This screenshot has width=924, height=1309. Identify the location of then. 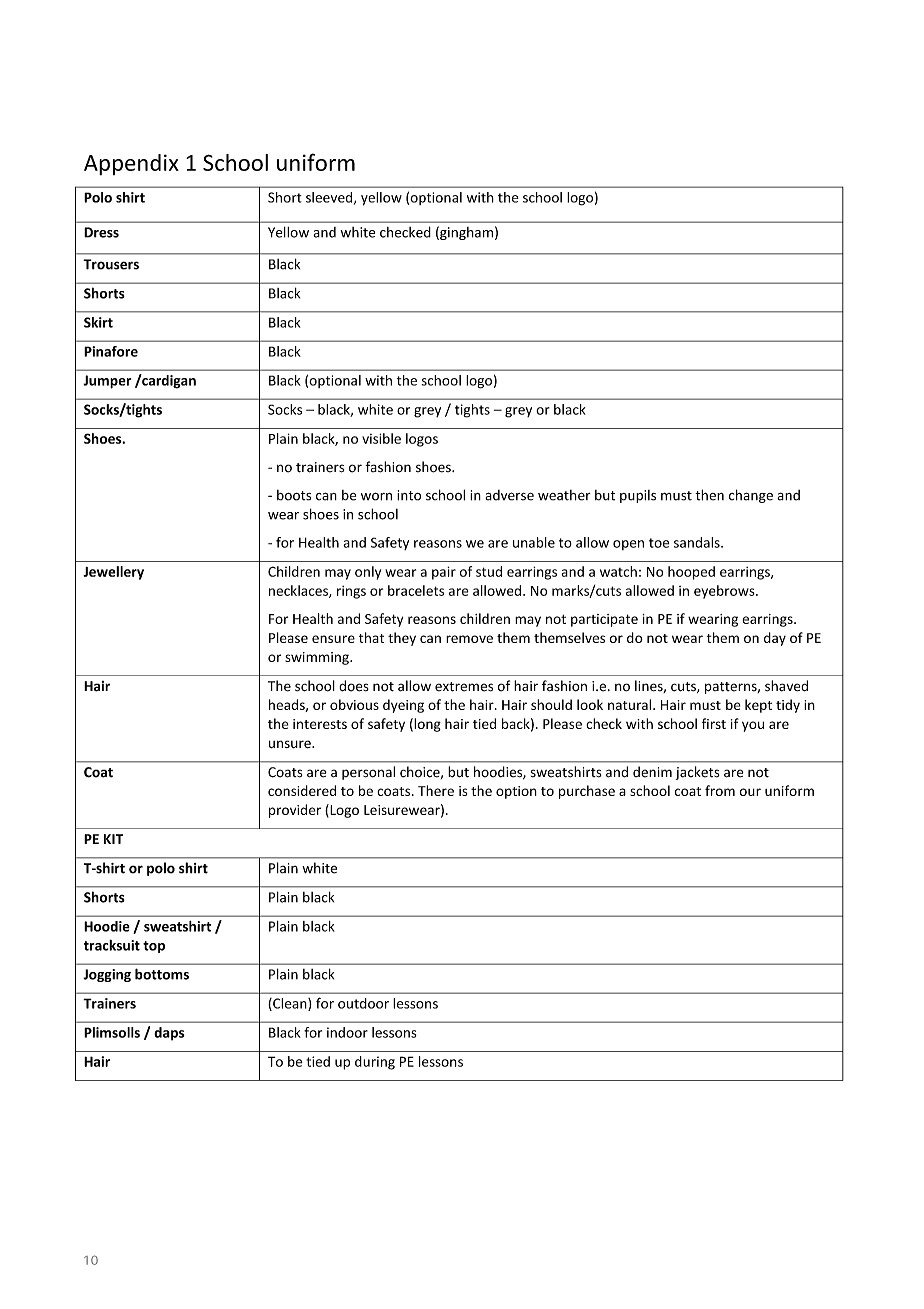
(709, 495).
